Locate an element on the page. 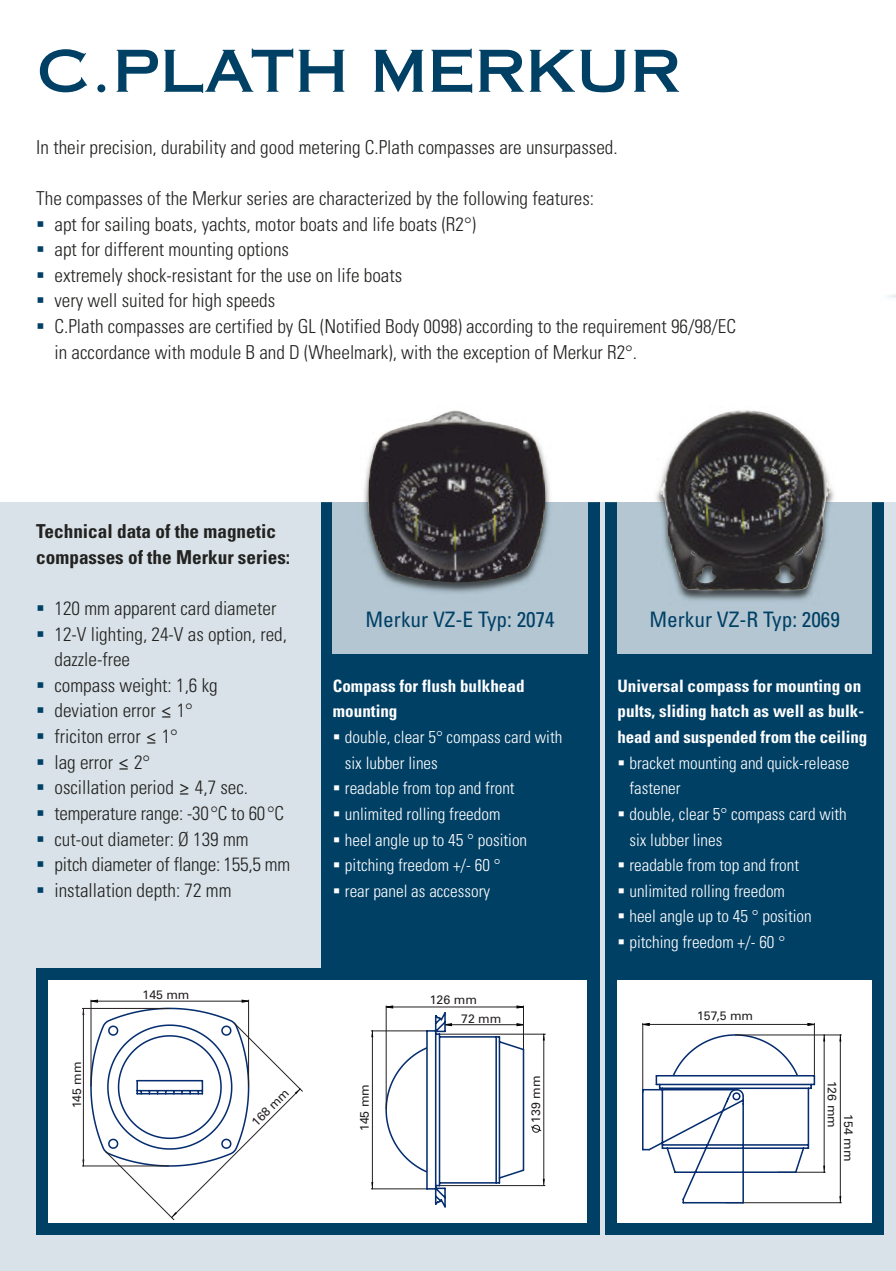 This page has height=1271, width=896. magnetic is located at coordinates (239, 533).
